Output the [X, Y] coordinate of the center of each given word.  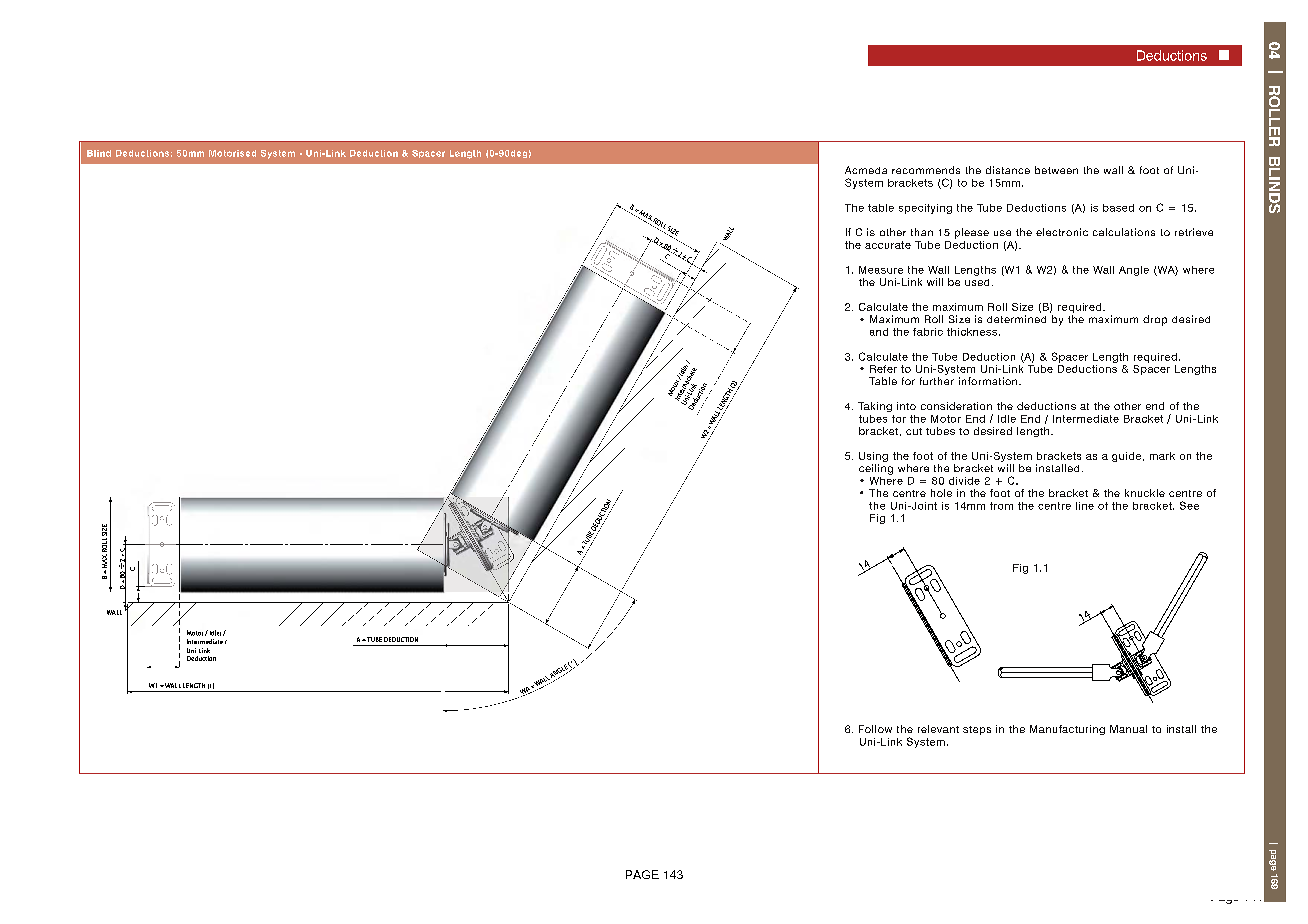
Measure [881, 270]
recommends [926, 170]
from [1001, 506]
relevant [938, 729]
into [906, 406]
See [1189, 505]
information [989, 381]
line [1085, 506]
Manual [1128, 729]
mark [1162, 456]
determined [1016, 319]
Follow [875, 729]
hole [941, 493]
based [1118, 208]
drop [1155, 320]
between [1056, 170]
